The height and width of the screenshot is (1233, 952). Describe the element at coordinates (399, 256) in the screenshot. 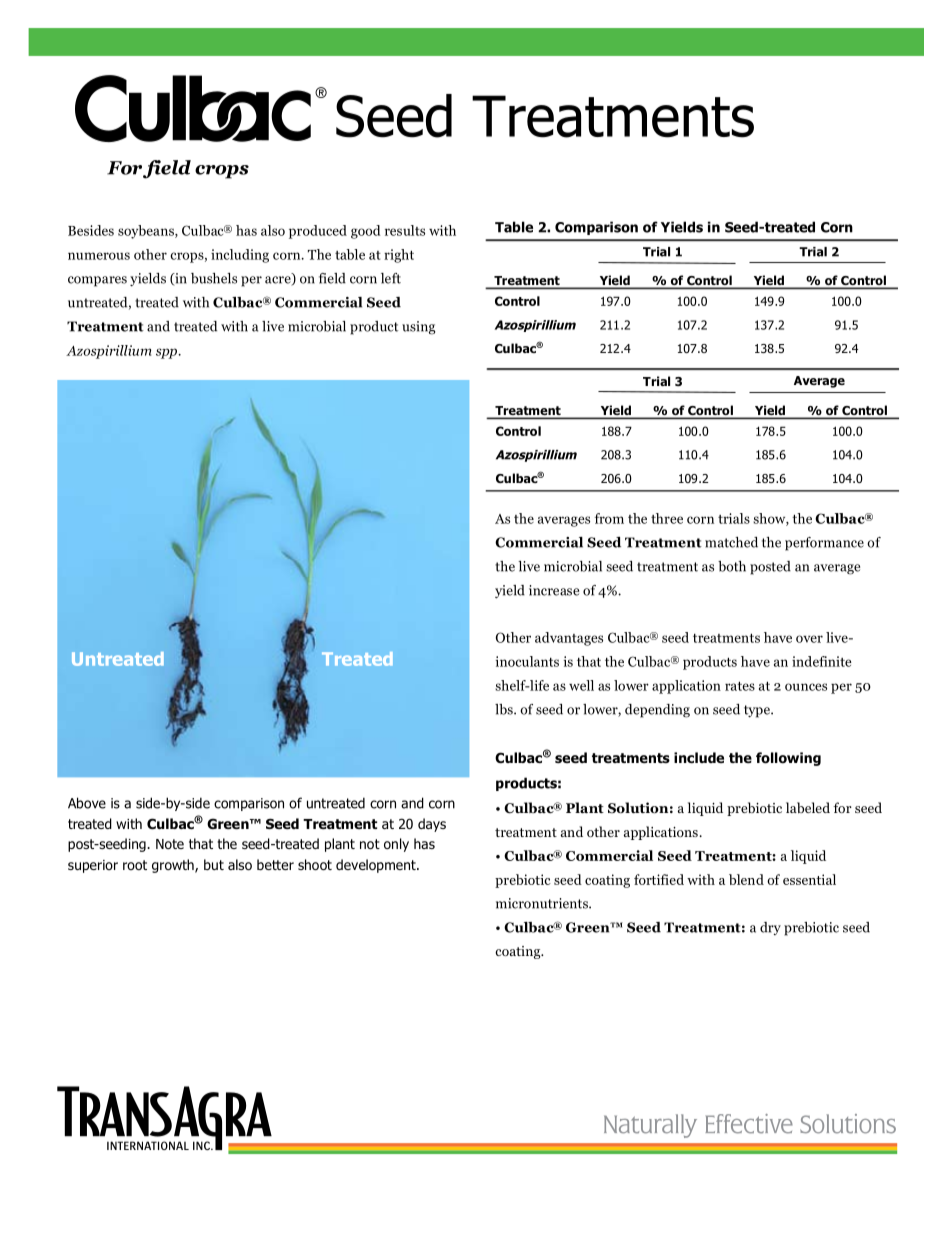

I see `right` at that location.
